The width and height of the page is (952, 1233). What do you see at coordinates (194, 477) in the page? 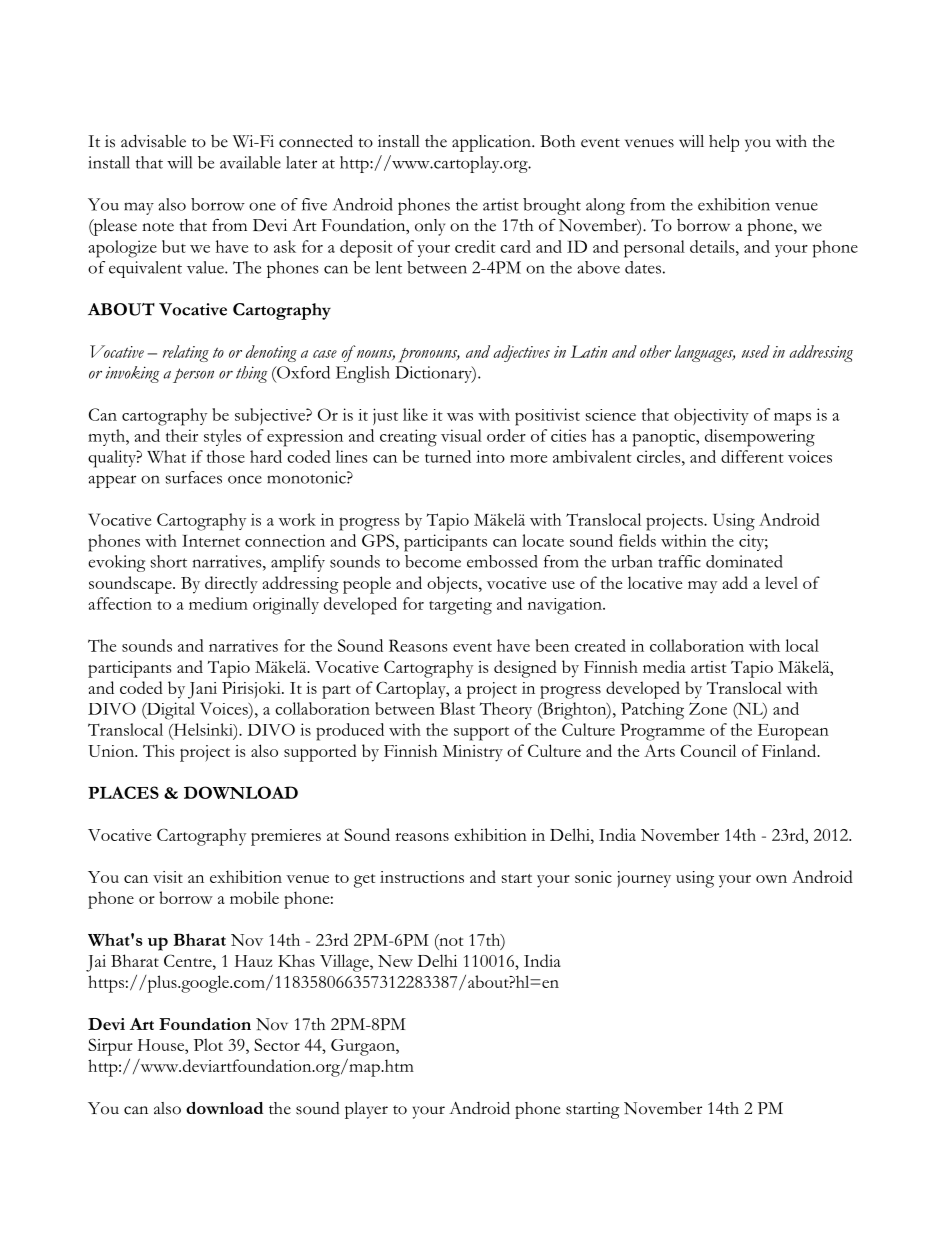
I see `surfaces` at bounding box center [194, 477].
